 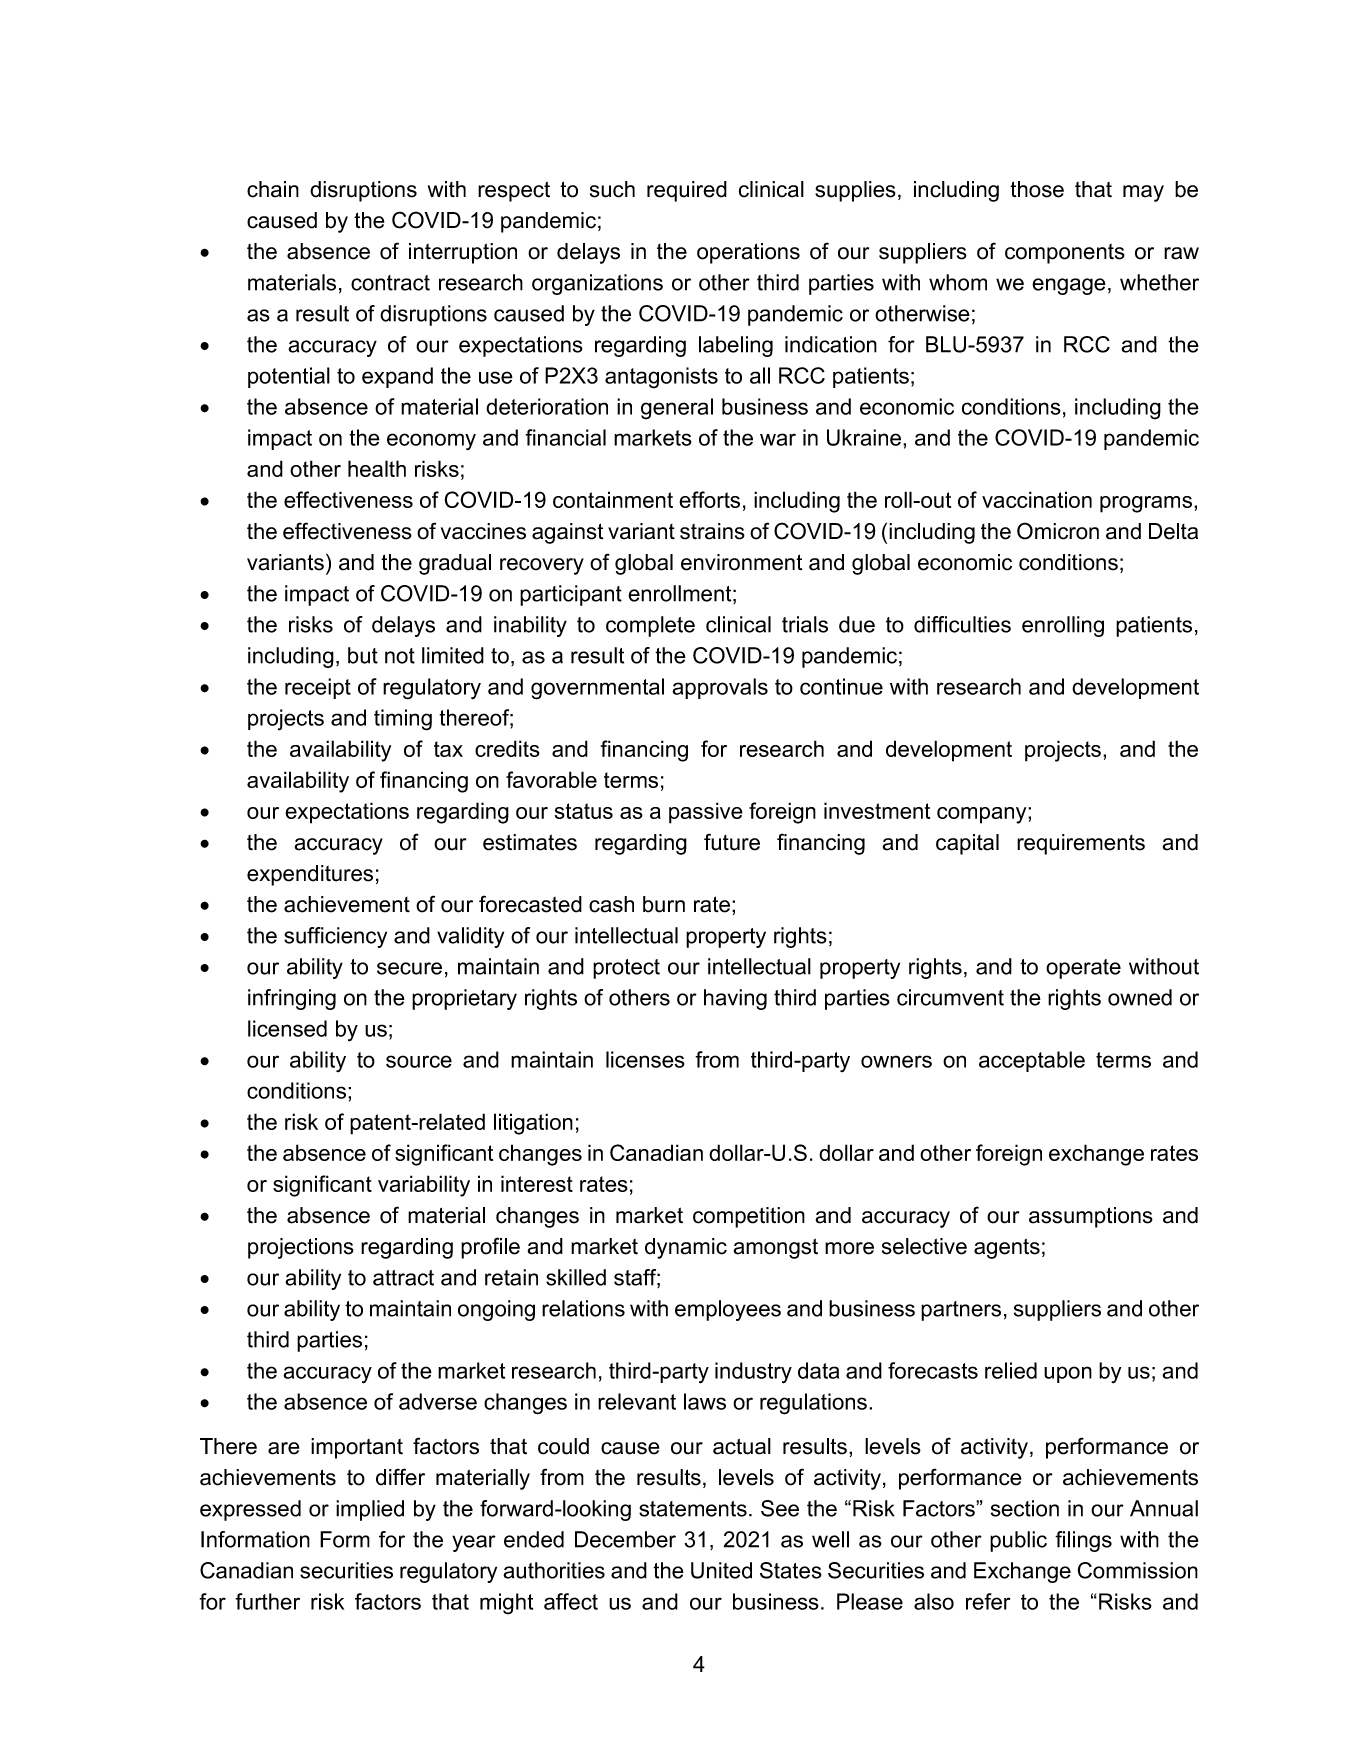 What do you see at coordinates (1065, 254) in the document?
I see `components` at bounding box center [1065, 254].
